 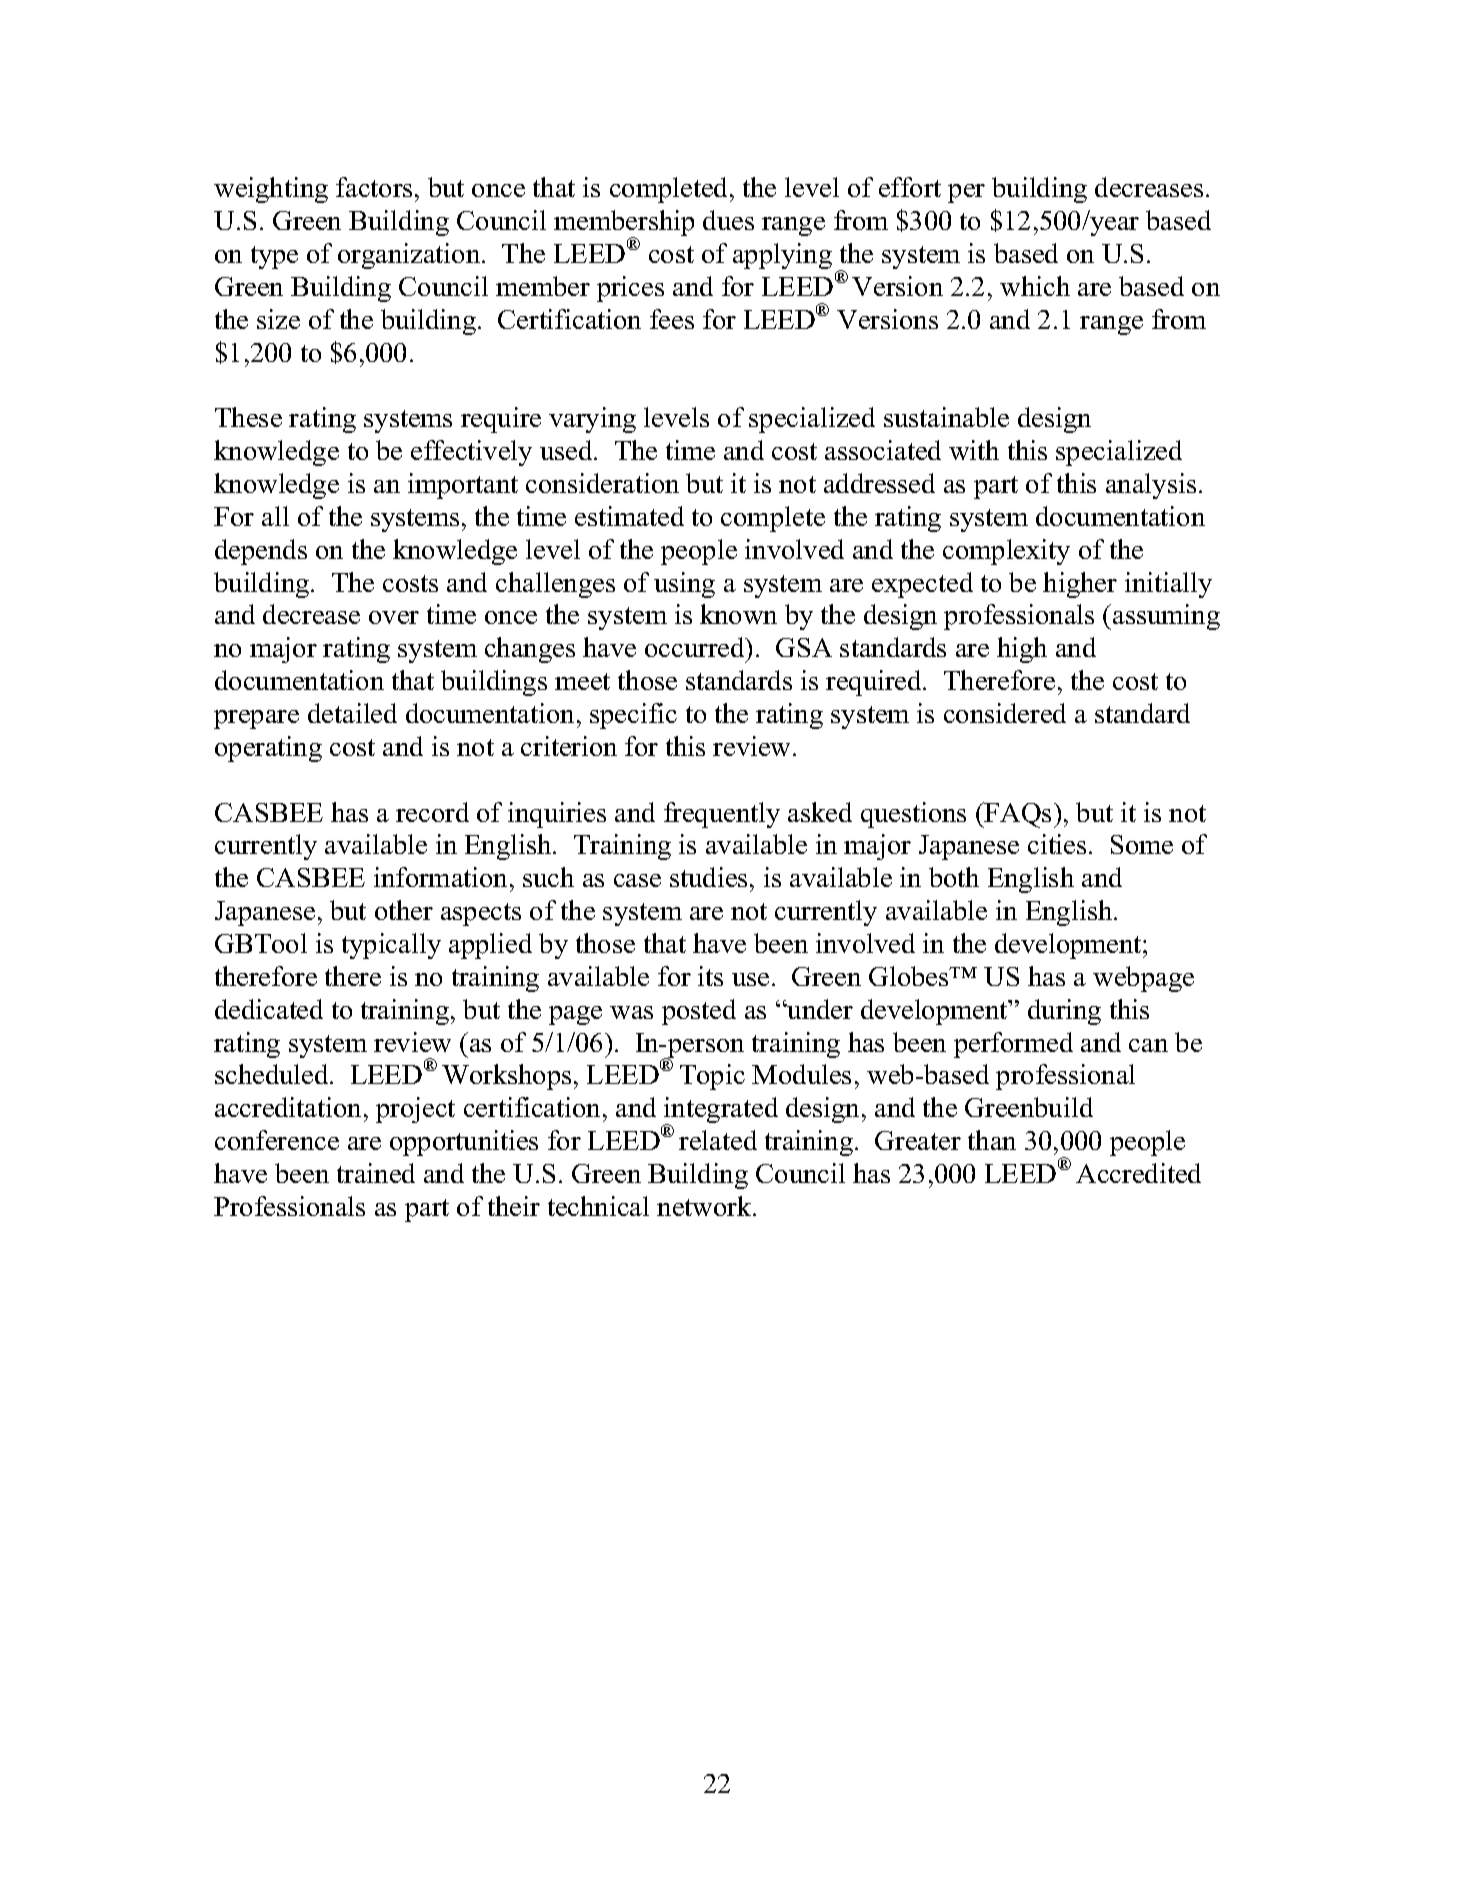 What do you see at coordinates (728, 220) in the document?
I see `dues` at bounding box center [728, 220].
